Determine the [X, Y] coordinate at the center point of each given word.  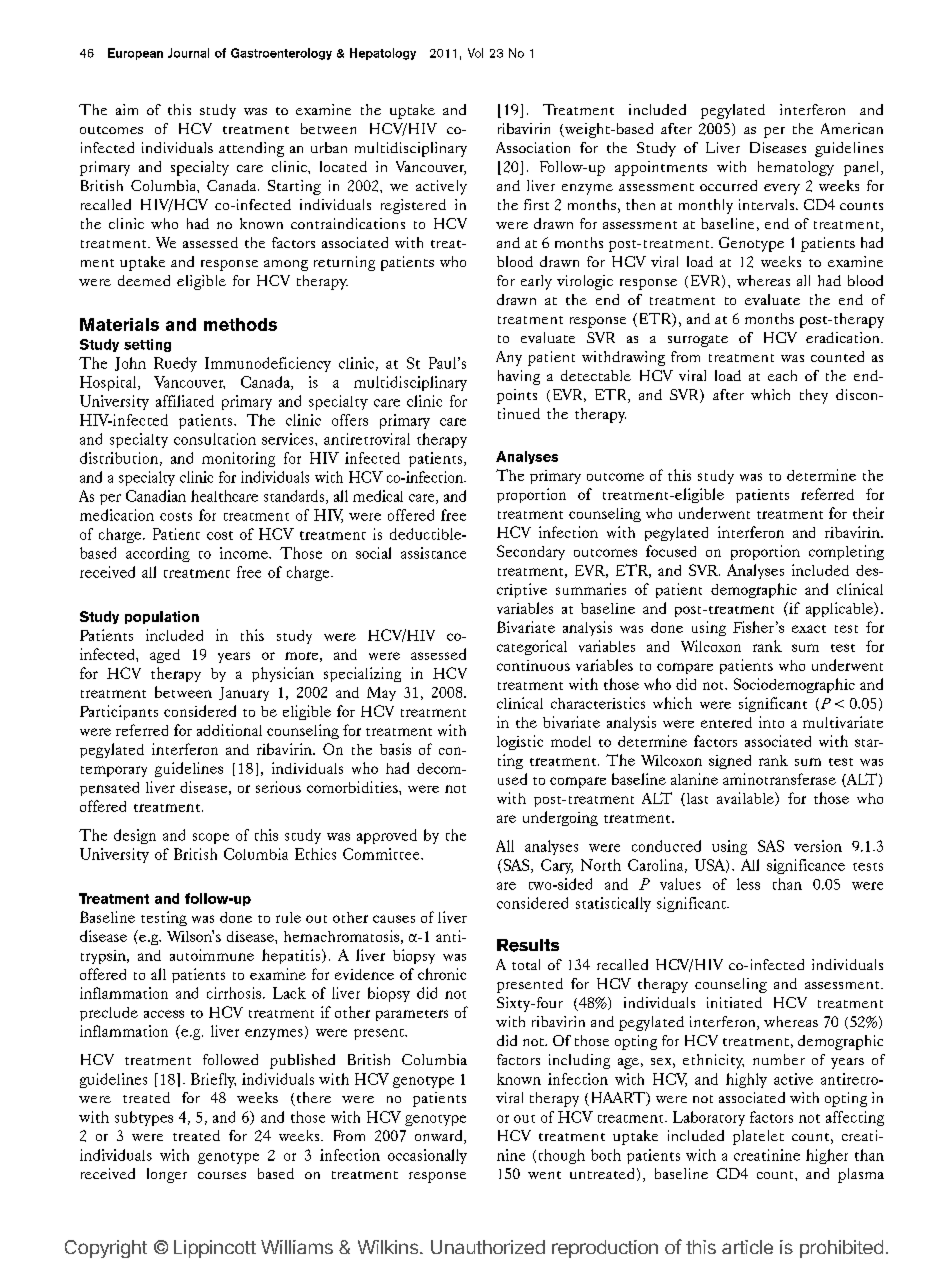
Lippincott [215, 1249]
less [748, 884]
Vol [475, 53]
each [782, 375]
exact [809, 629]
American [852, 128]
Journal [188, 53]
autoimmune [212, 955]
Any [509, 358]
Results [528, 945]
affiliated [185, 401]
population [162, 617]
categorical [532, 647]
